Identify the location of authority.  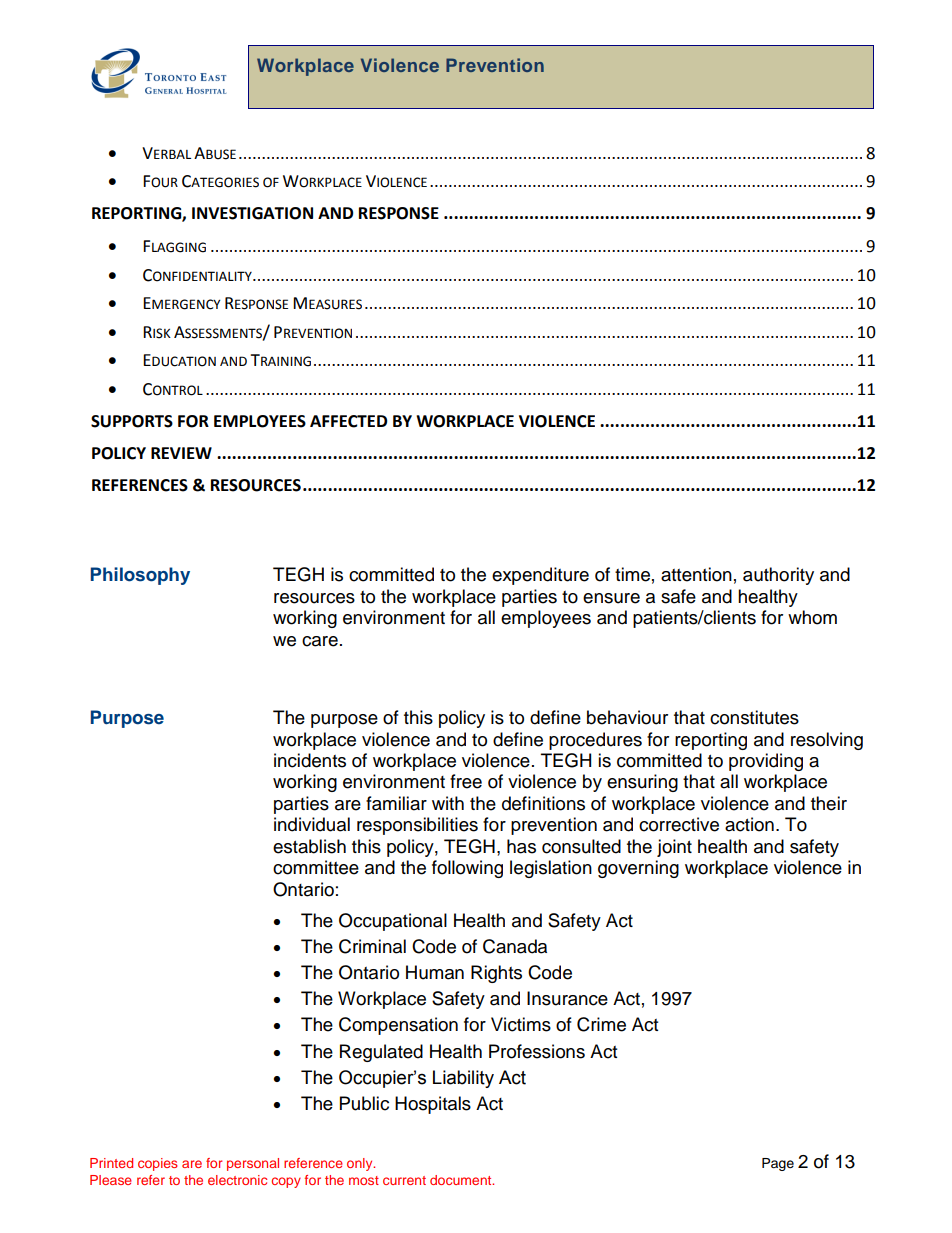
(778, 576).
